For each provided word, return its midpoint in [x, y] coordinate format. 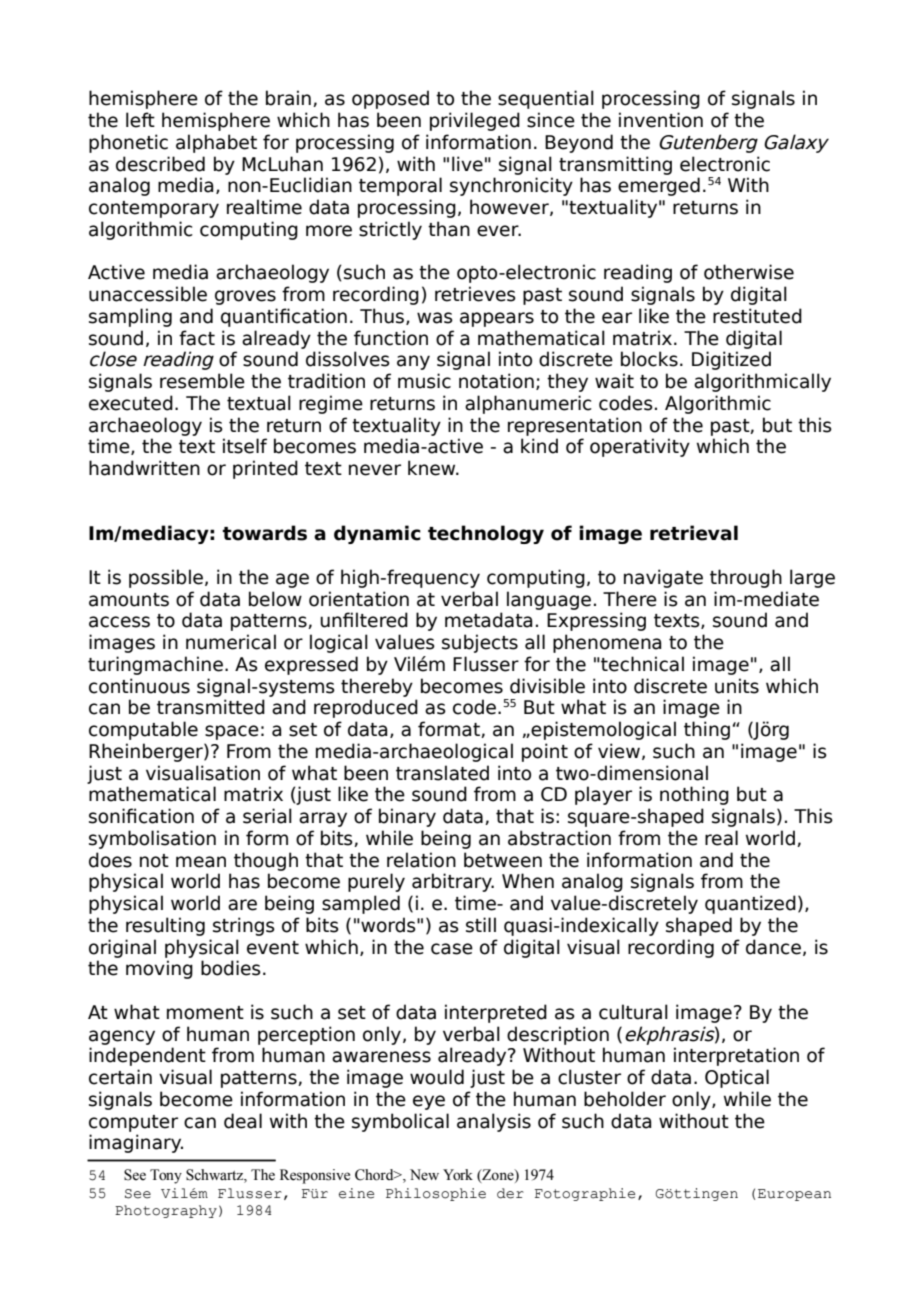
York [458, 1175]
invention [661, 120]
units [737, 686]
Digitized [731, 360]
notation [496, 381]
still [481, 925]
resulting [165, 926]
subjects [480, 643]
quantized [750, 904]
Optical [737, 1078]
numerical [231, 642]
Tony [166, 1176]
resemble [202, 381]
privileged [475, 121]
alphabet [216, 143]
